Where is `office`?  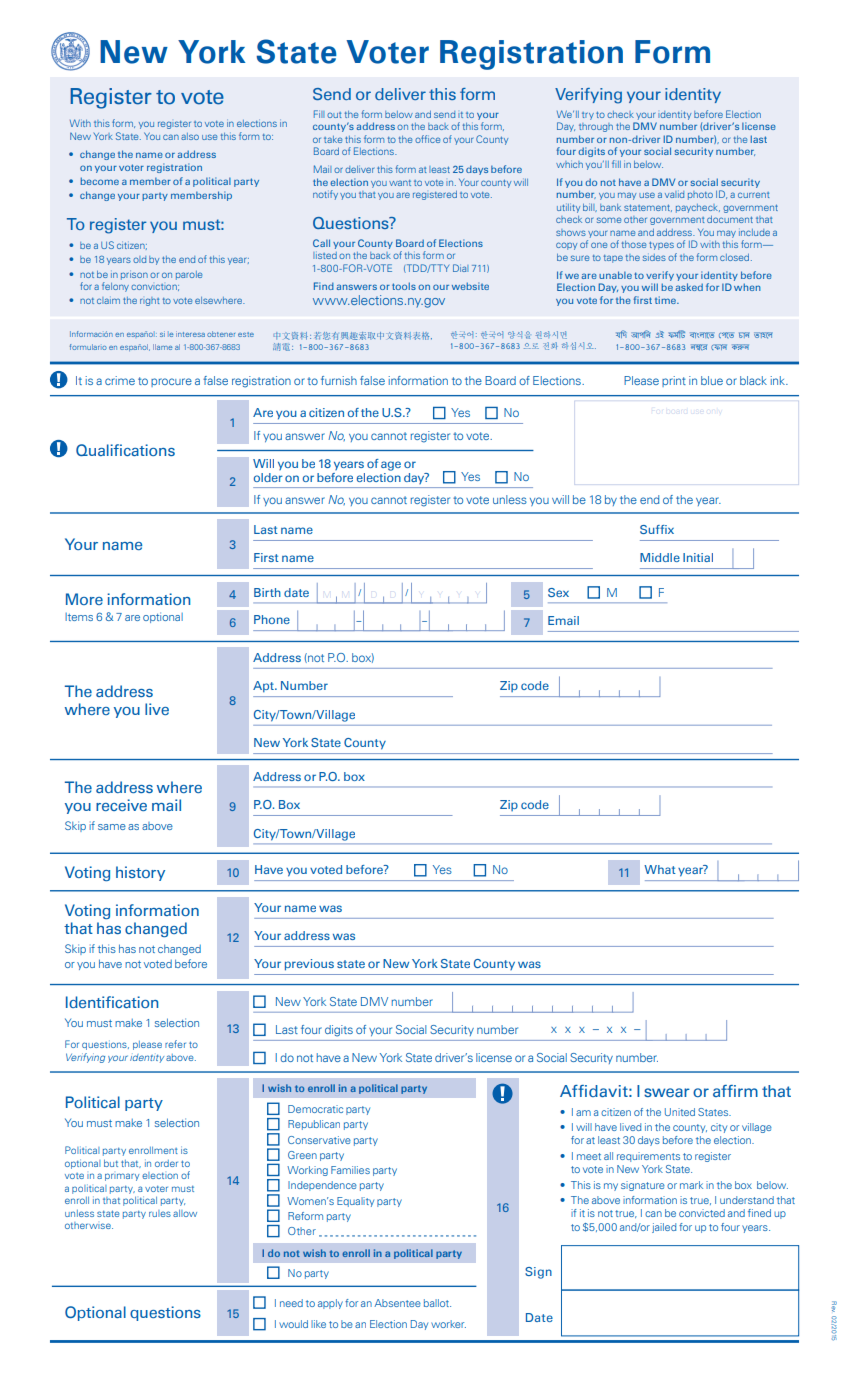
office is located at coordinates (427, 139).
